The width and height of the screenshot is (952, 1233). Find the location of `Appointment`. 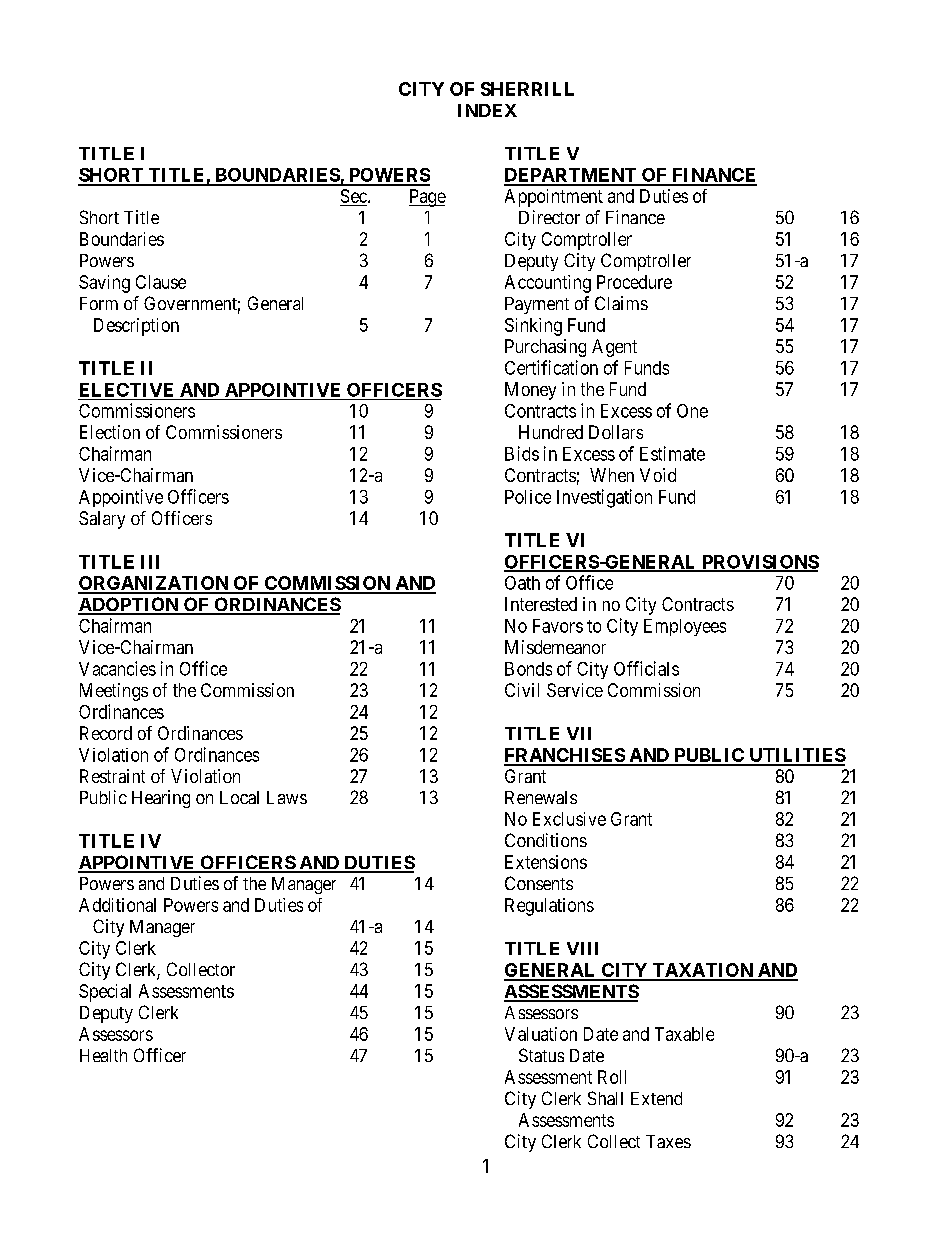

Appointment is located at coordinates (554, 198).
